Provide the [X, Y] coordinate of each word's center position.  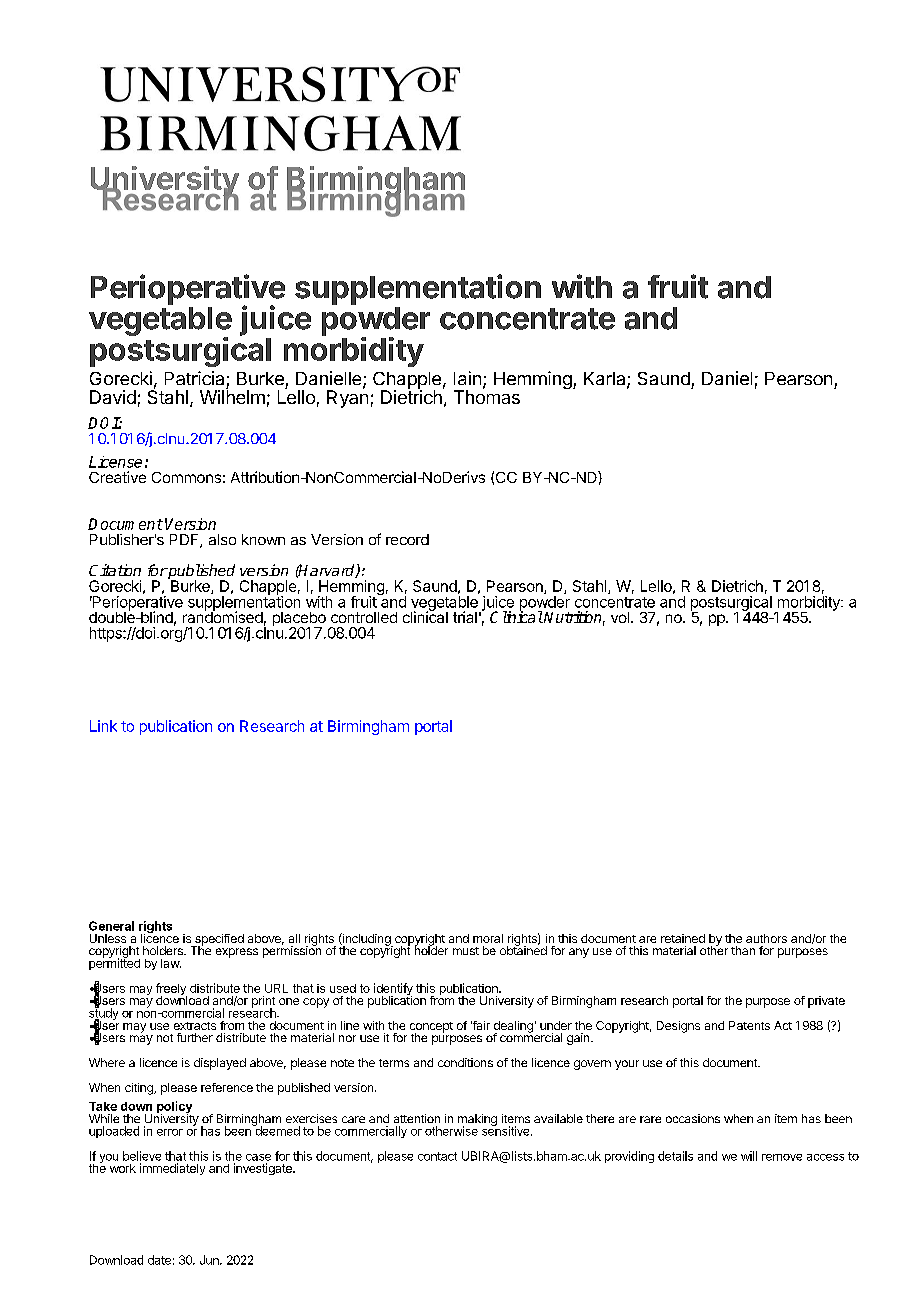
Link [103, 726]
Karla [606, 380]
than [743, 950]
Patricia [194, 378]
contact [437, 1156]
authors [766, 938]
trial [465, 617]
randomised [223, 616]
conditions [465, 1062]
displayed [220, 1064]
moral [488, 938]
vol [620, 617]
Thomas [487, 396]
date [159, 1260]
